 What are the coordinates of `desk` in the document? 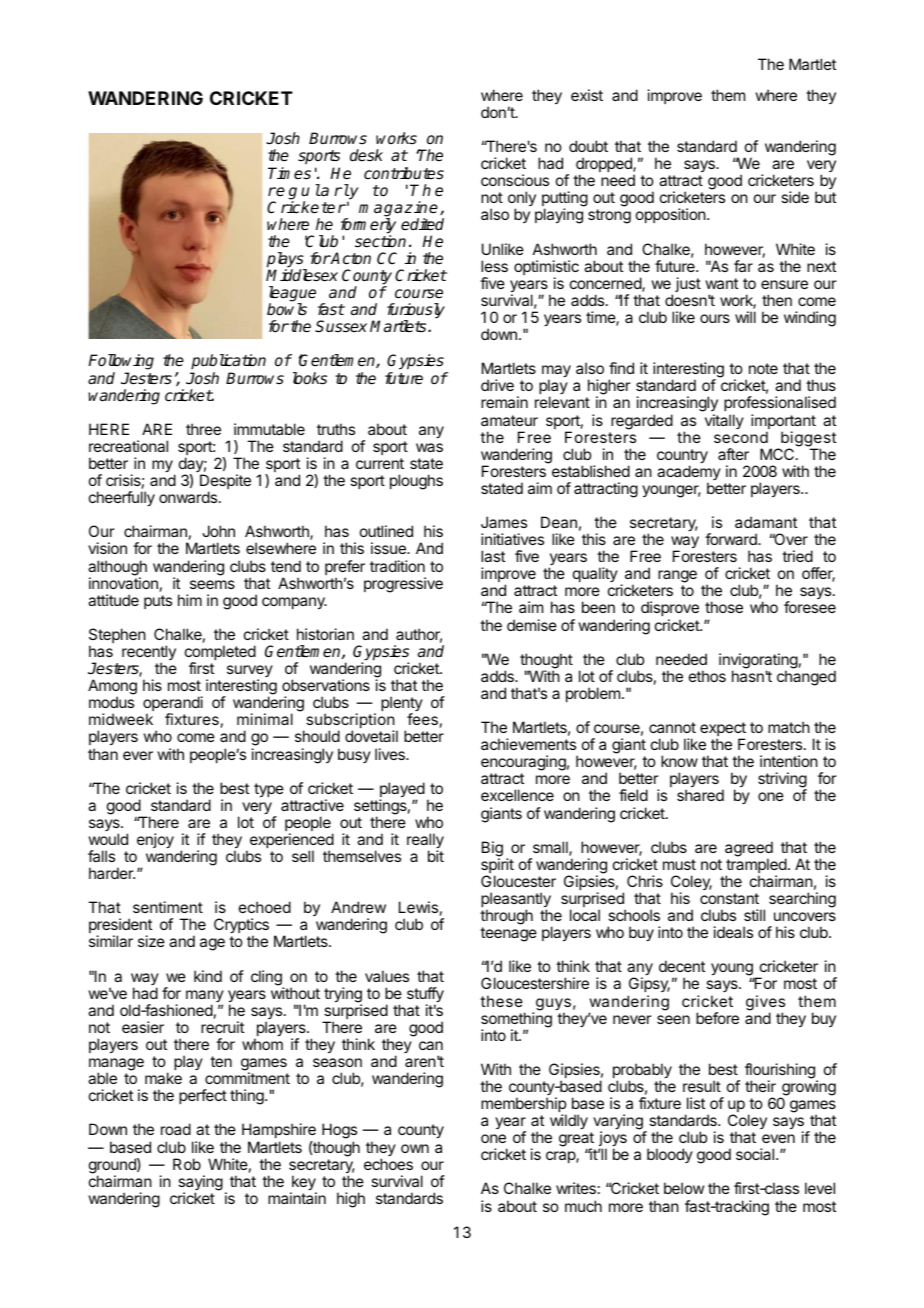 It's located at (366, 155).
